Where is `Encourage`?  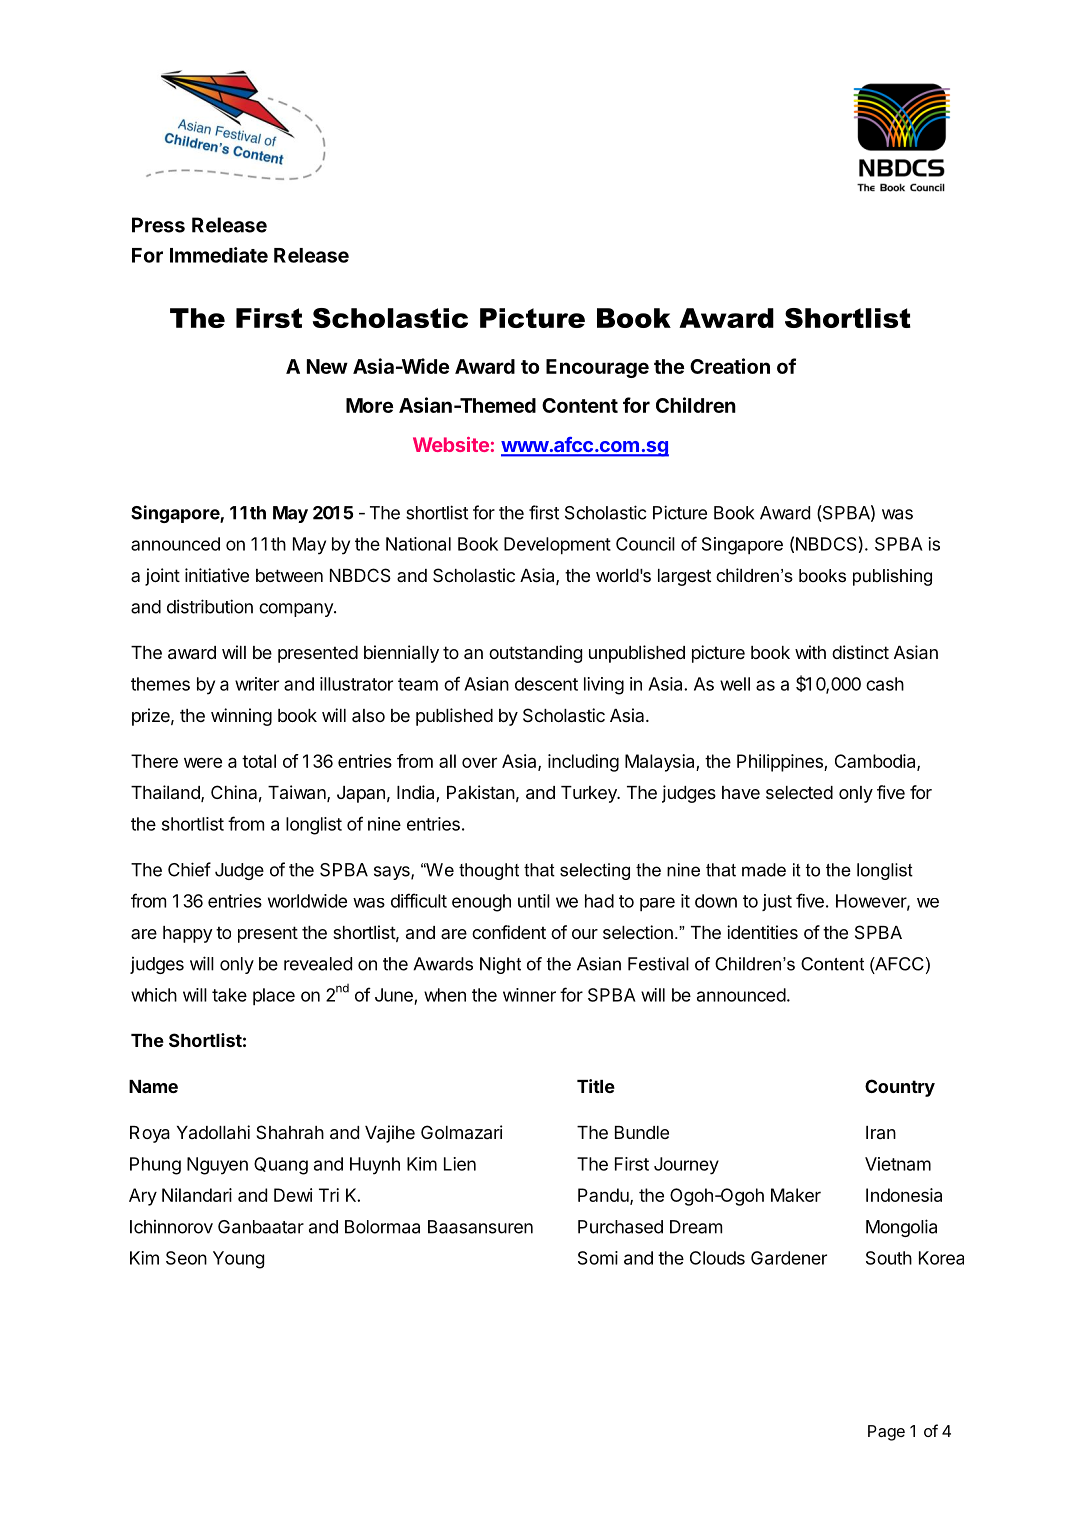 Encourage is located at coordinates (597, 368).
